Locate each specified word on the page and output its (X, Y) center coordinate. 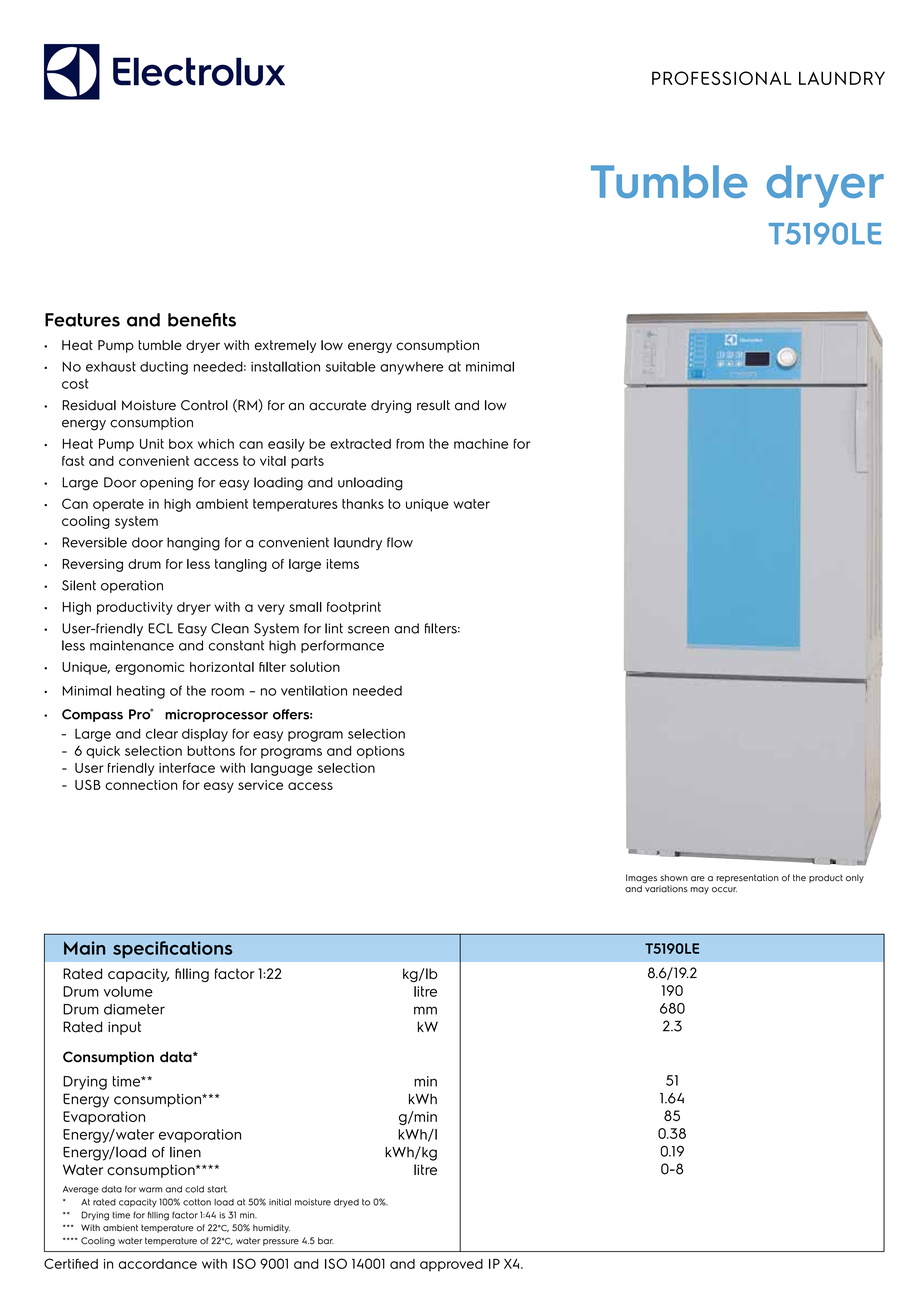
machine (481, 444)
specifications (173, 949)
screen (368, 630)
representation (747, 878)
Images (641, 878)
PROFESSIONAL (722, 78)
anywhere (411, 368)
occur (724, 890)
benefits (202, 320)
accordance (158, 1264)
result (433, 405)
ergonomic (149, 668)
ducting (164, 368)
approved (451, 1265)
